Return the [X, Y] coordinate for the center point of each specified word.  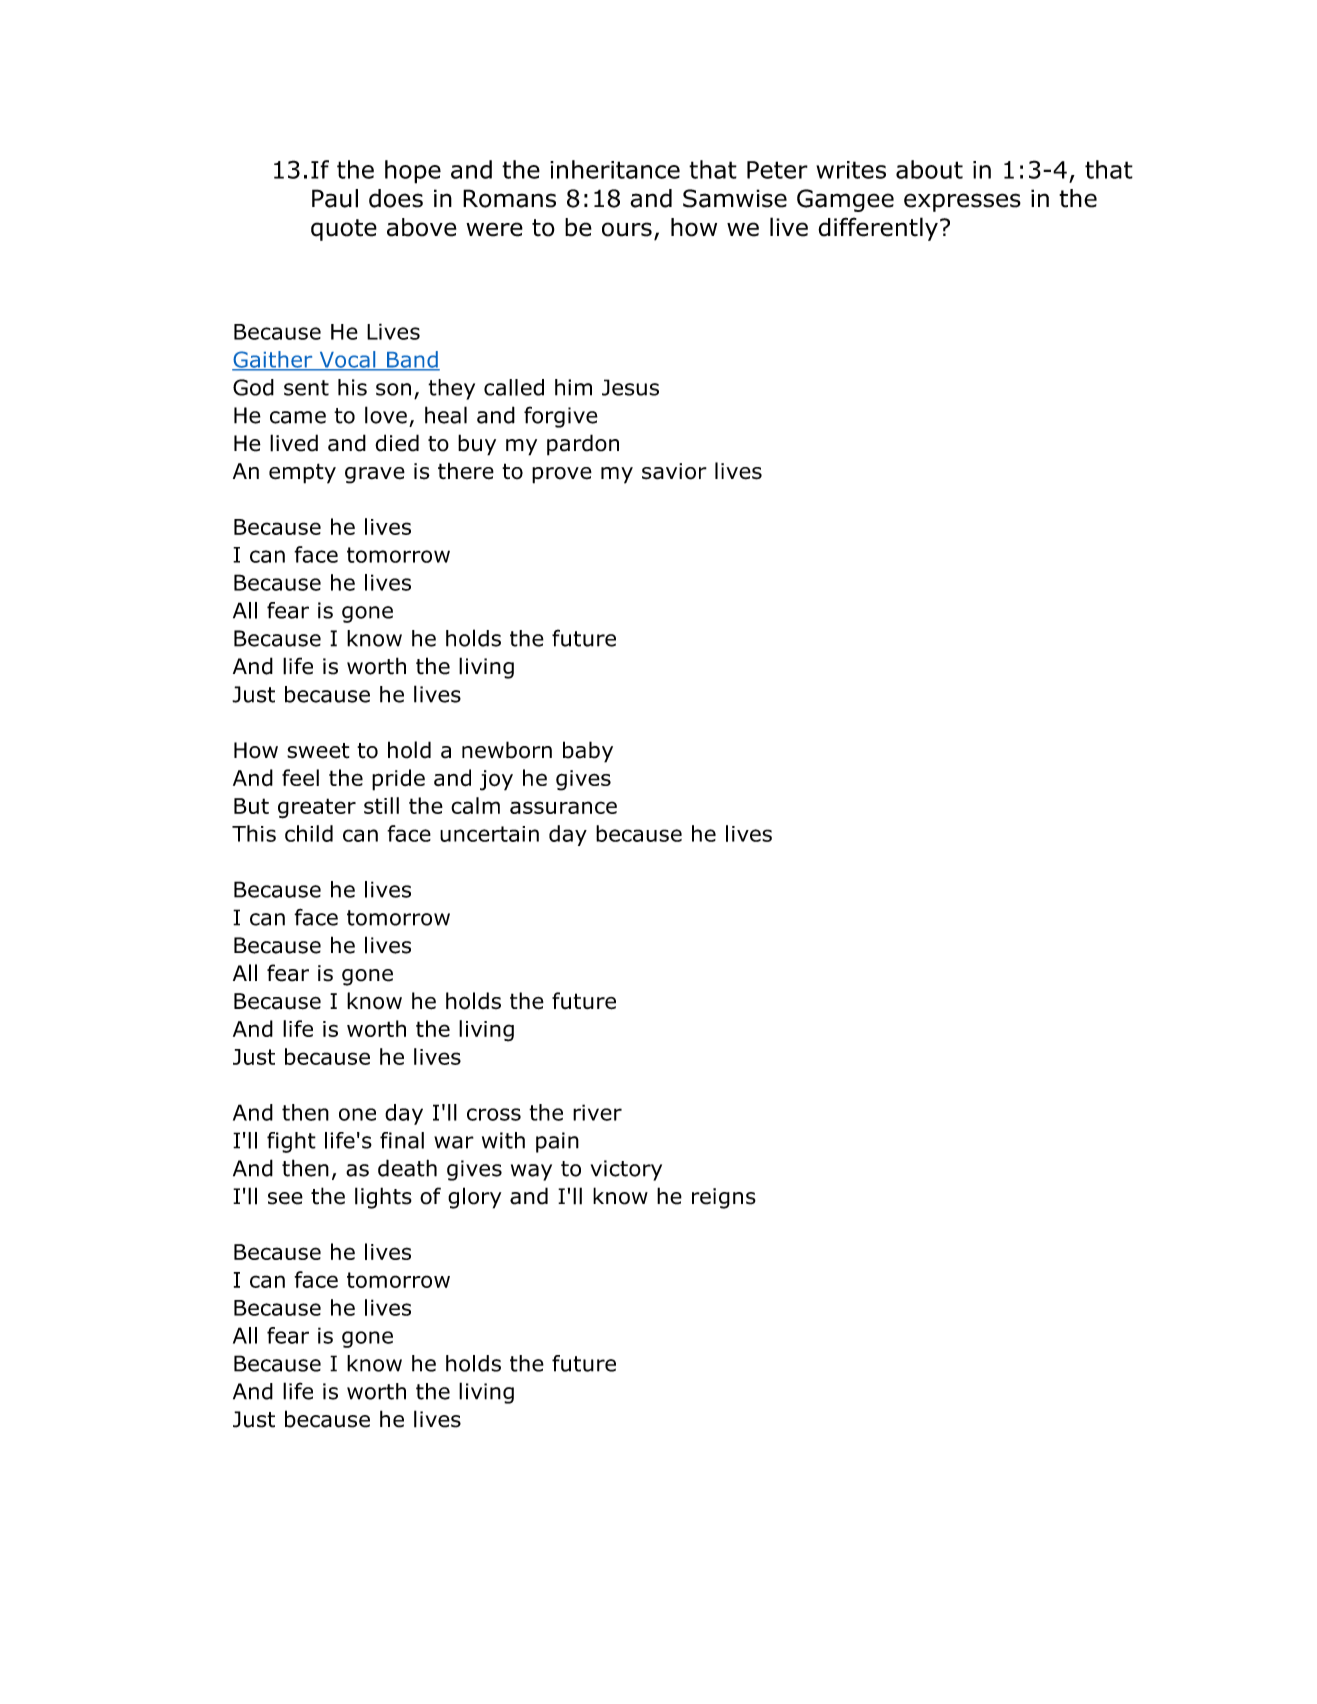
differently [878, 229]
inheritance [615, 169]
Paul [335, 198]
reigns [724, 1198]
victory [626, 1170]
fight [291, 1142]
